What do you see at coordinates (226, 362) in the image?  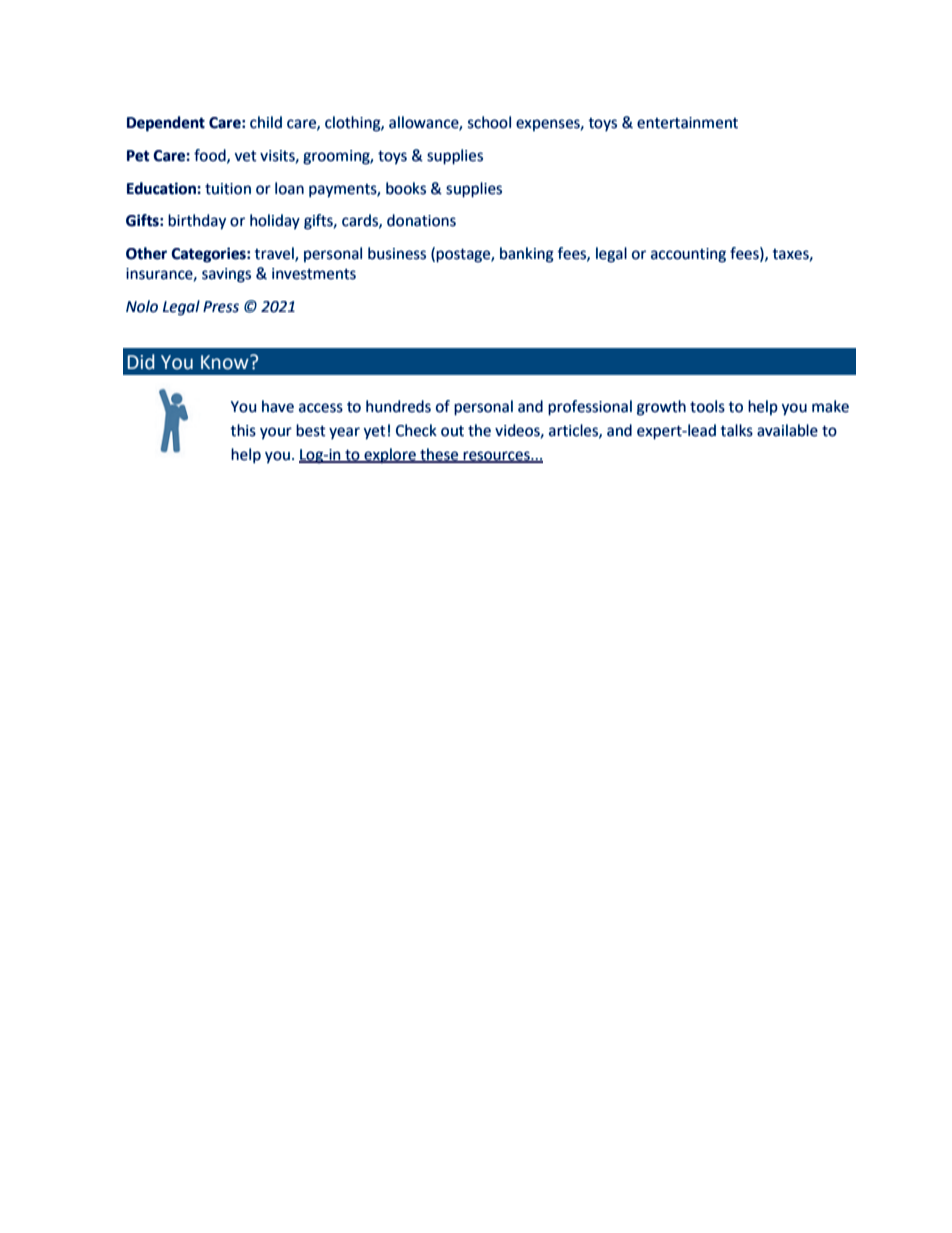 I see `Know` at bounding box center [226, 362].
